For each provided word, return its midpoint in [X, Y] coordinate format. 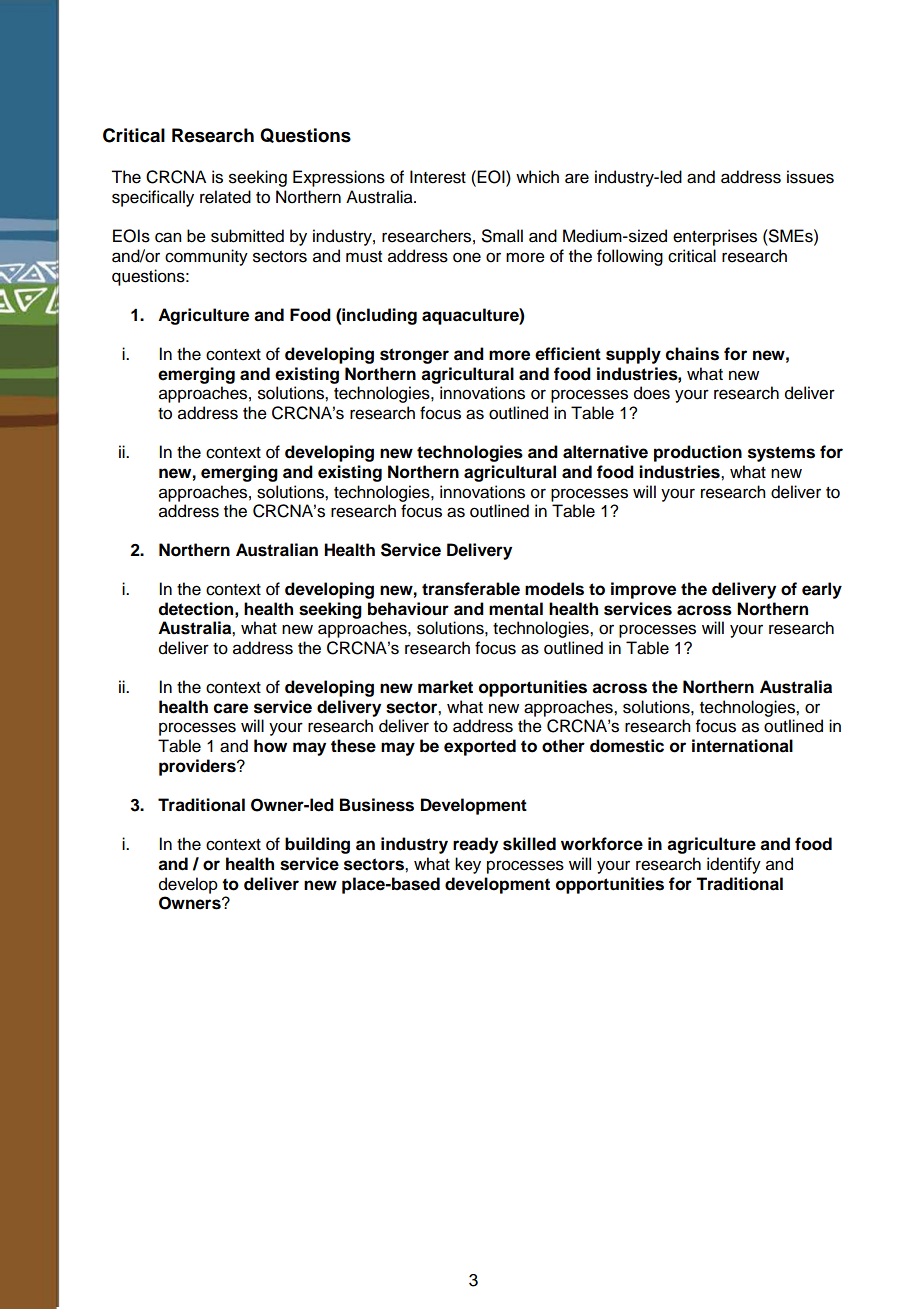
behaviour [408, 609]
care [231, 708]
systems [781, 454]
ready [475, 845]
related [225, 197]
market [445, 687]
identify [734, 865]
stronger [414, 356]
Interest [438, 177]
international [742, 746]
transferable [471, 589]
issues [810, 177]
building [317, 845]
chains [692, 354]
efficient [568, 354]
